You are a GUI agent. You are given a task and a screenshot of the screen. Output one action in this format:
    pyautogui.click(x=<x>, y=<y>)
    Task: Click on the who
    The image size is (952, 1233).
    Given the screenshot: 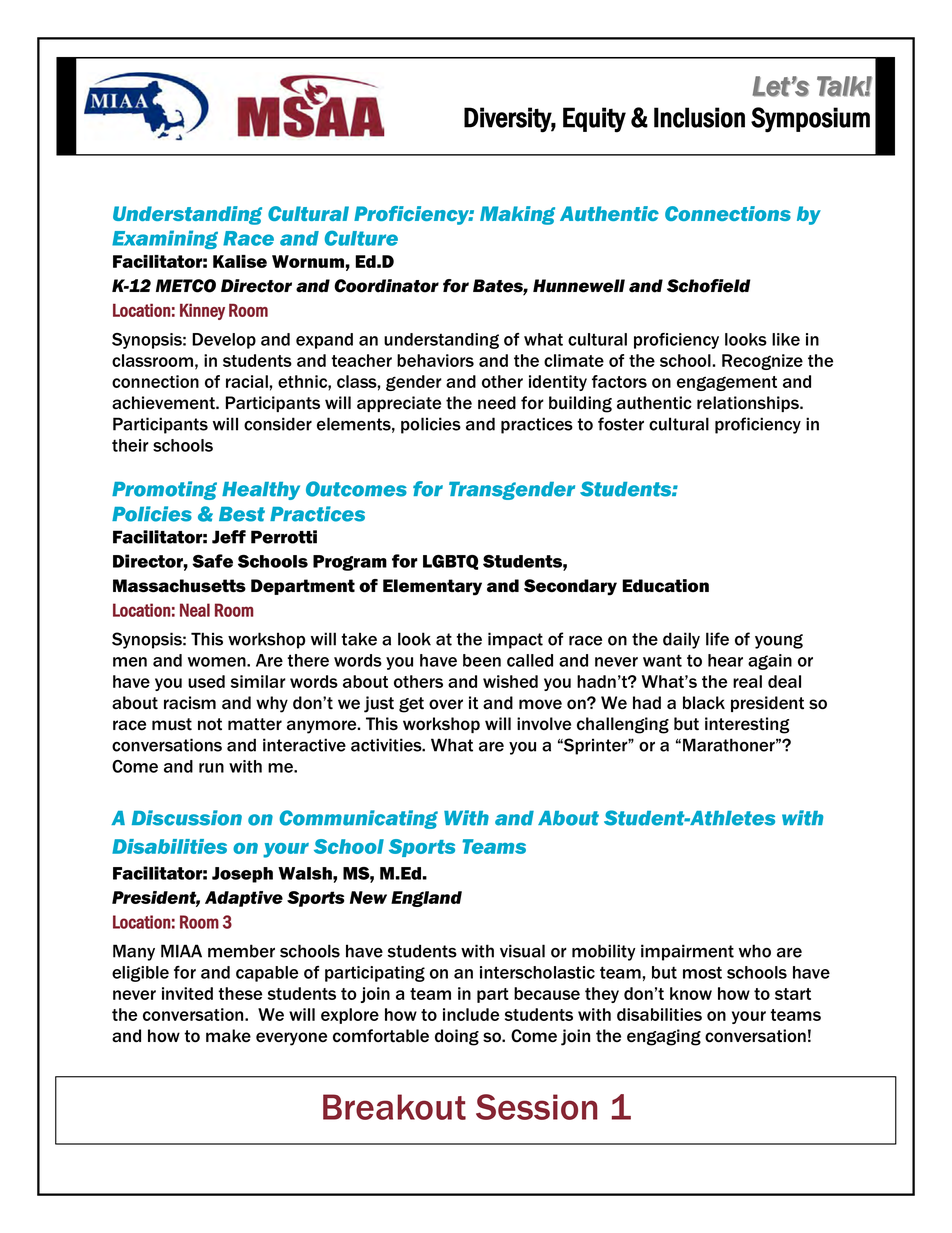 What is the action you would take?
    pyautogui.click(x=755, y=951)
